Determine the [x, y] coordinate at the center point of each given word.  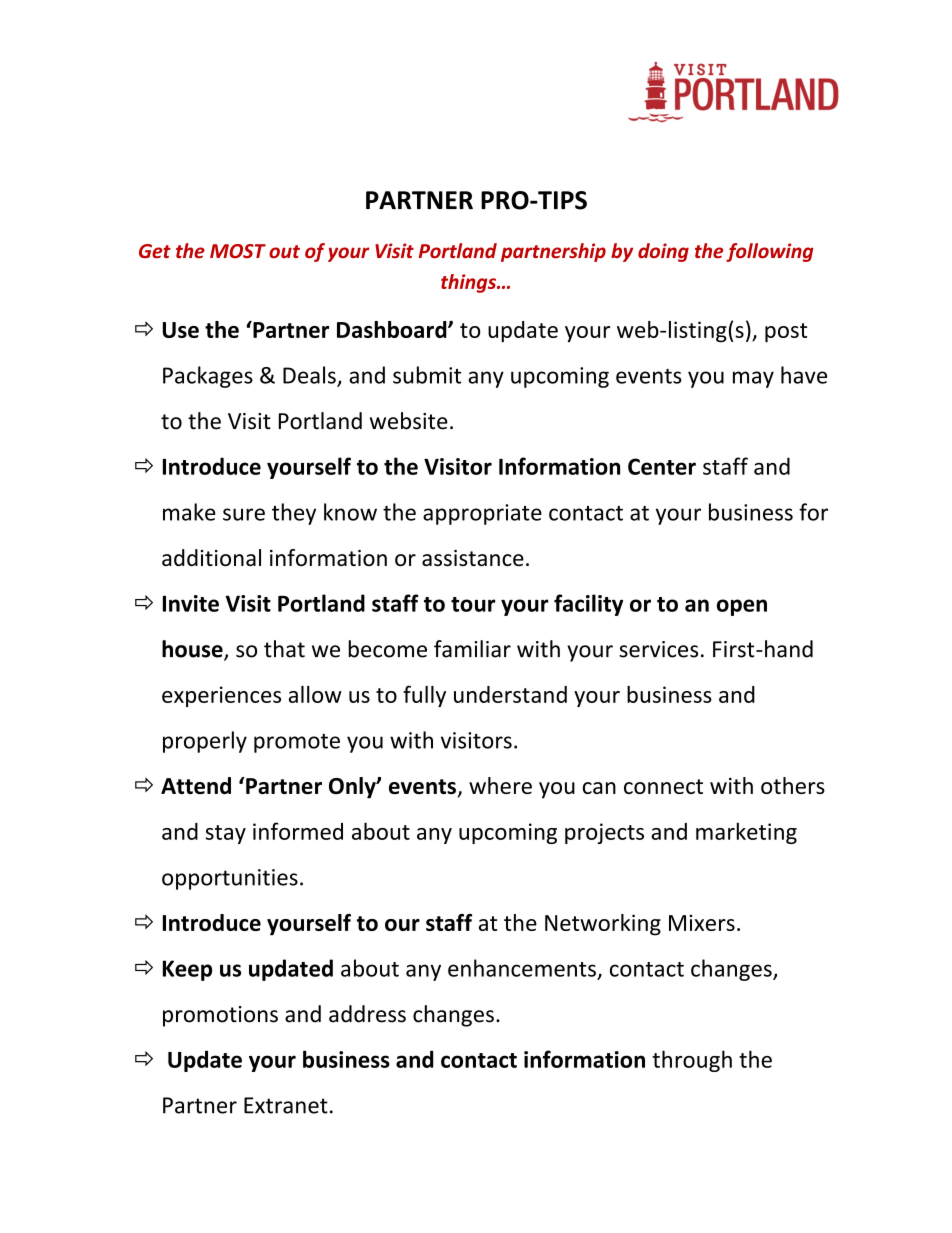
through [692, 1061]
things [470, 283]
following [769, 252]
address [367, 1014]
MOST [238, 251]
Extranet [286, 1105]
